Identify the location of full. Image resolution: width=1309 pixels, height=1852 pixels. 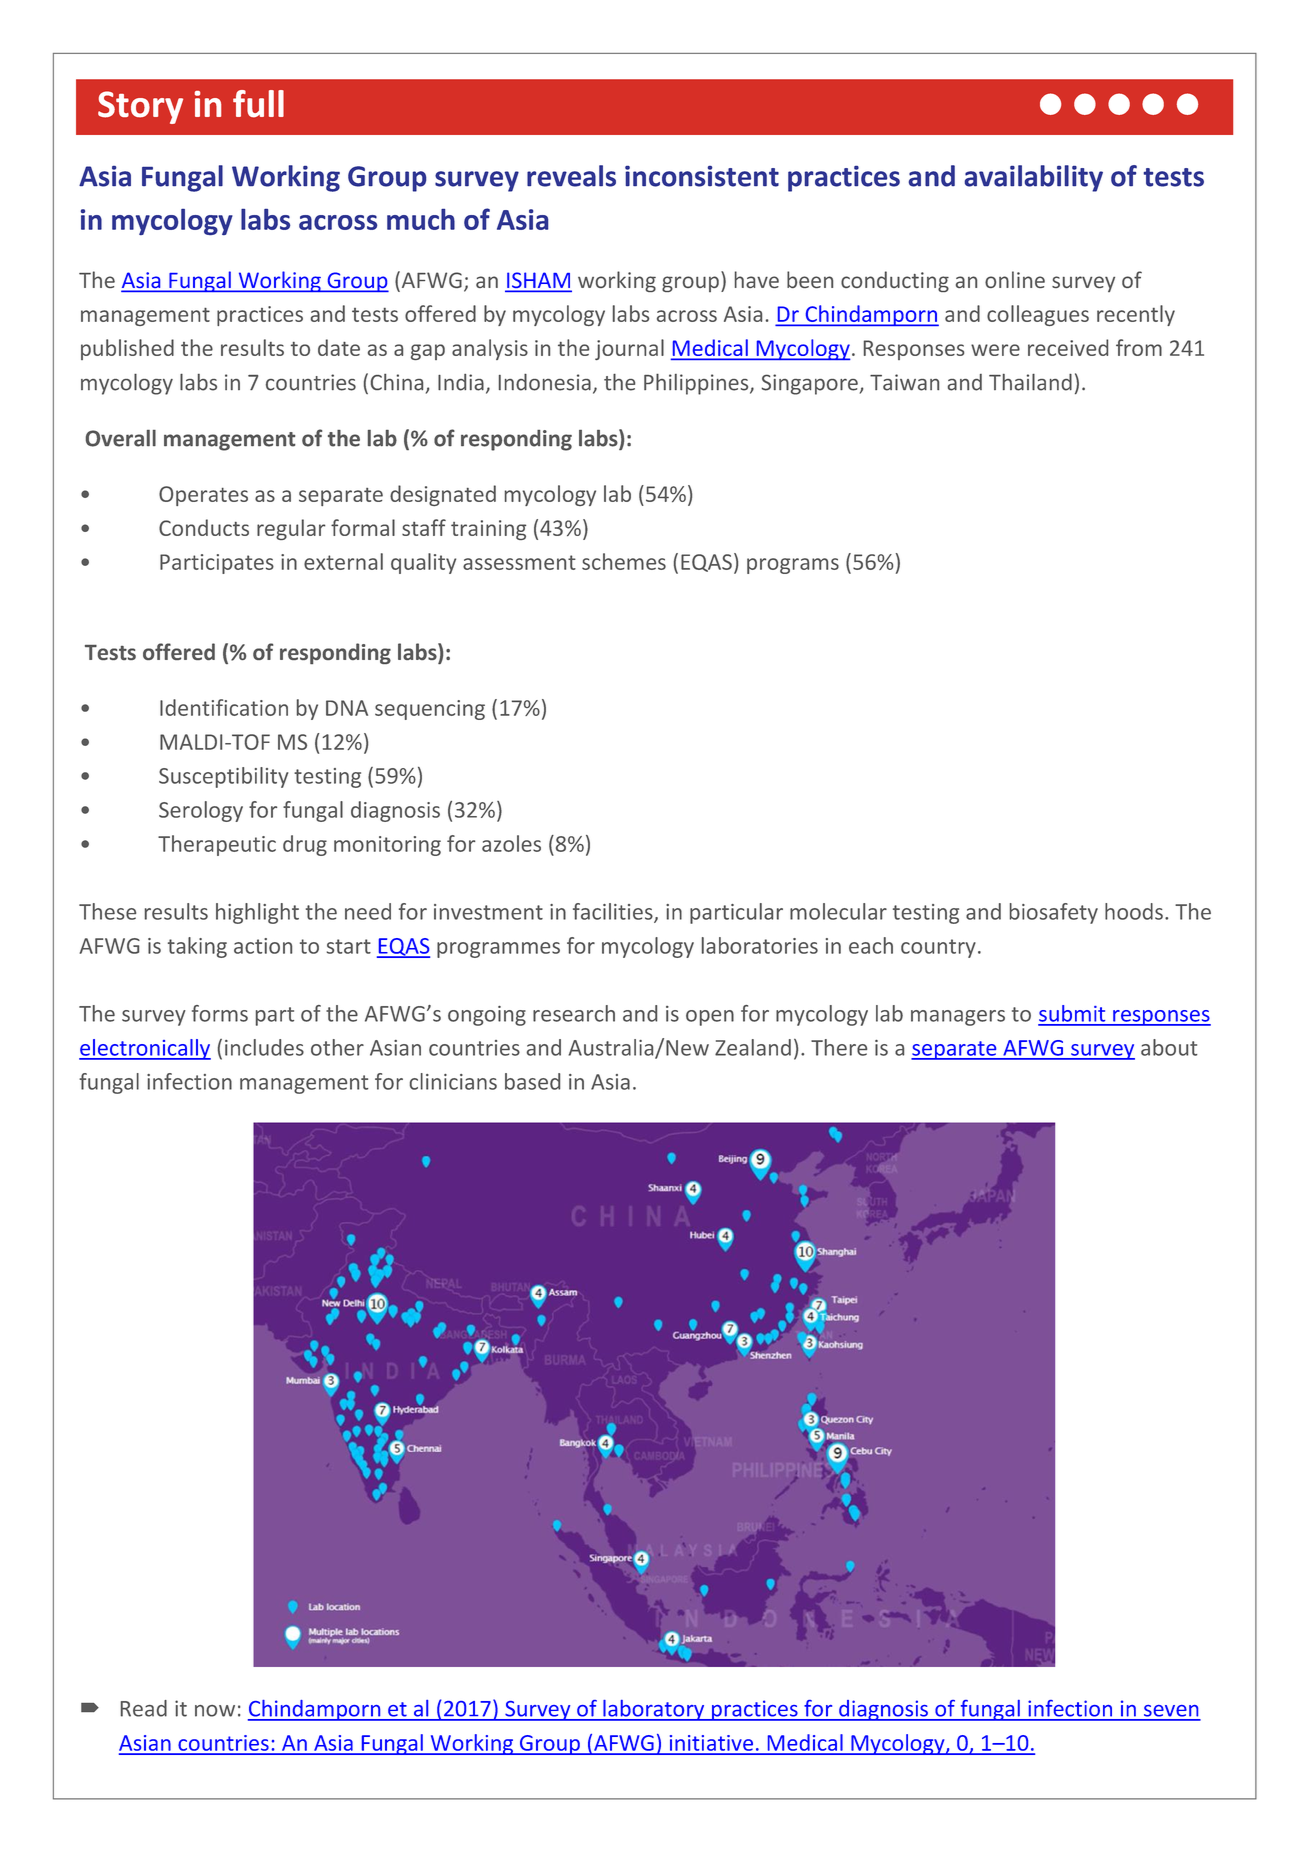
(258, 104).
